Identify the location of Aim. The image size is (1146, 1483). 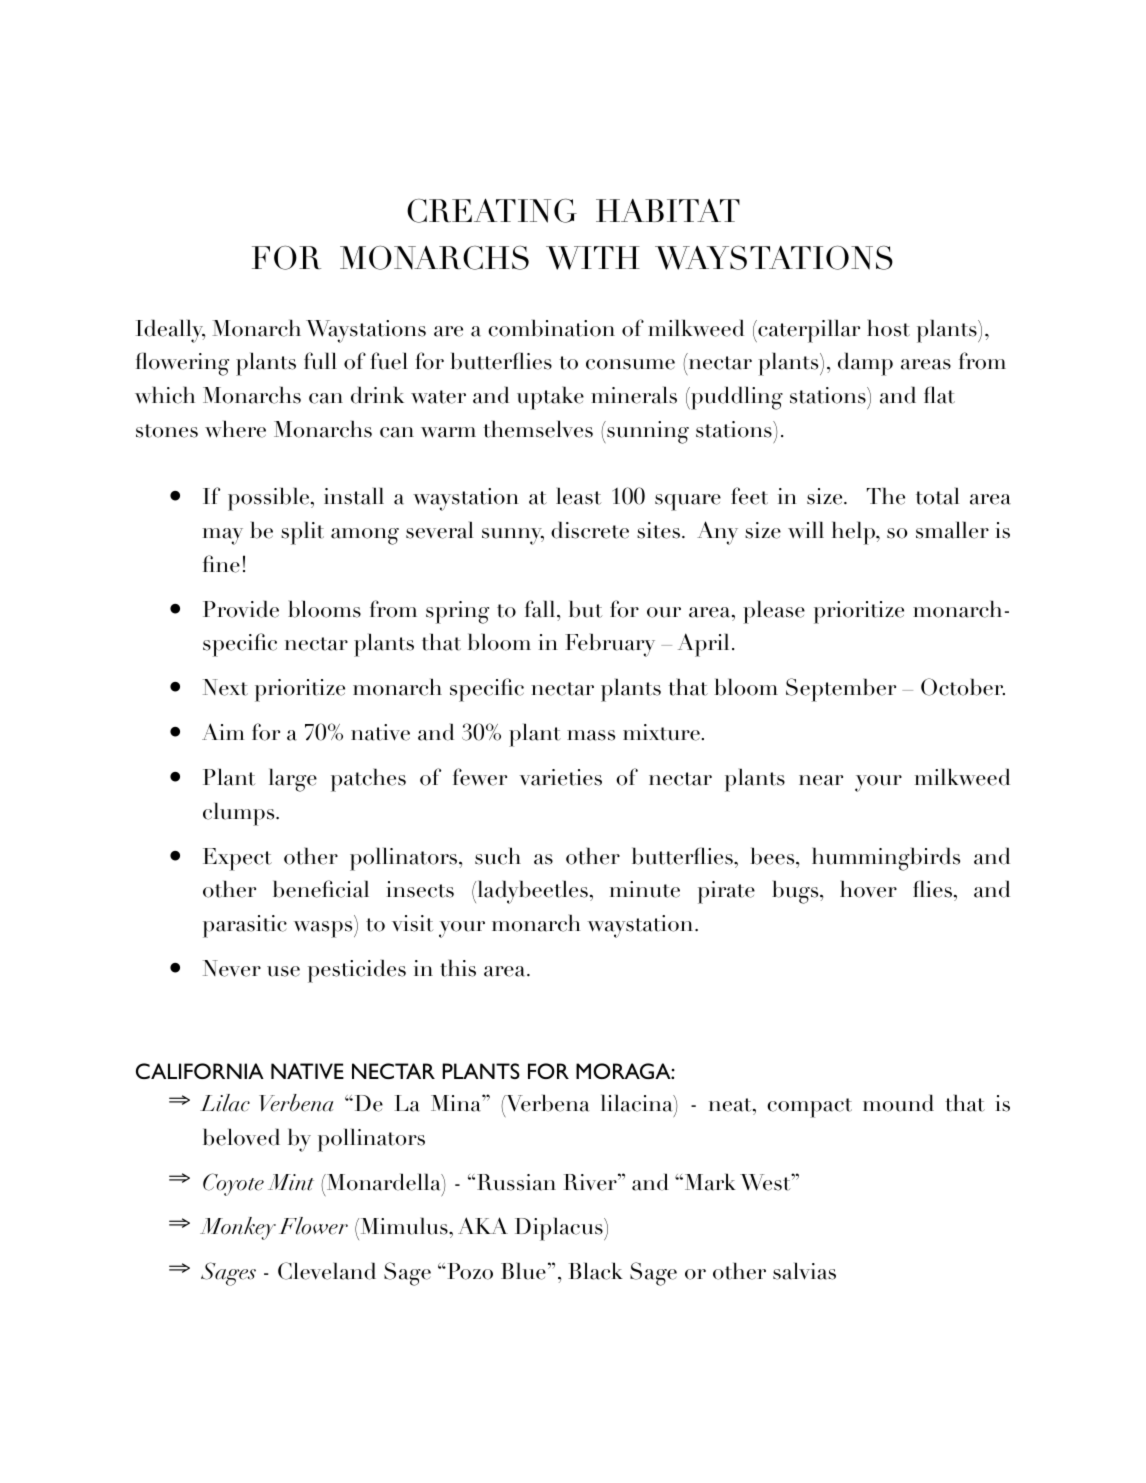
(223, 731).
